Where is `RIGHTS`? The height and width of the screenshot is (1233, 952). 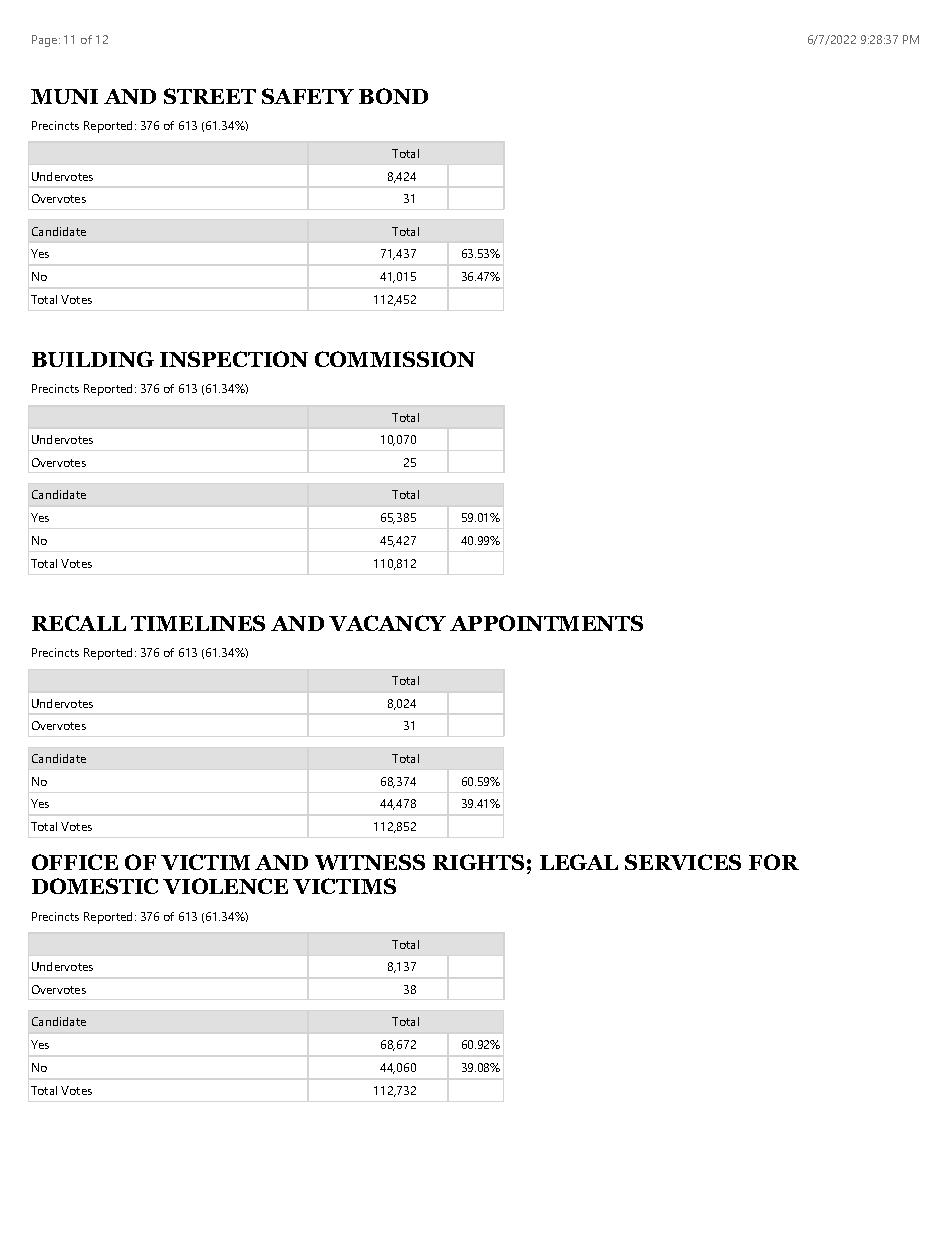 RIGHTS is located at coordinates (478, 862).
